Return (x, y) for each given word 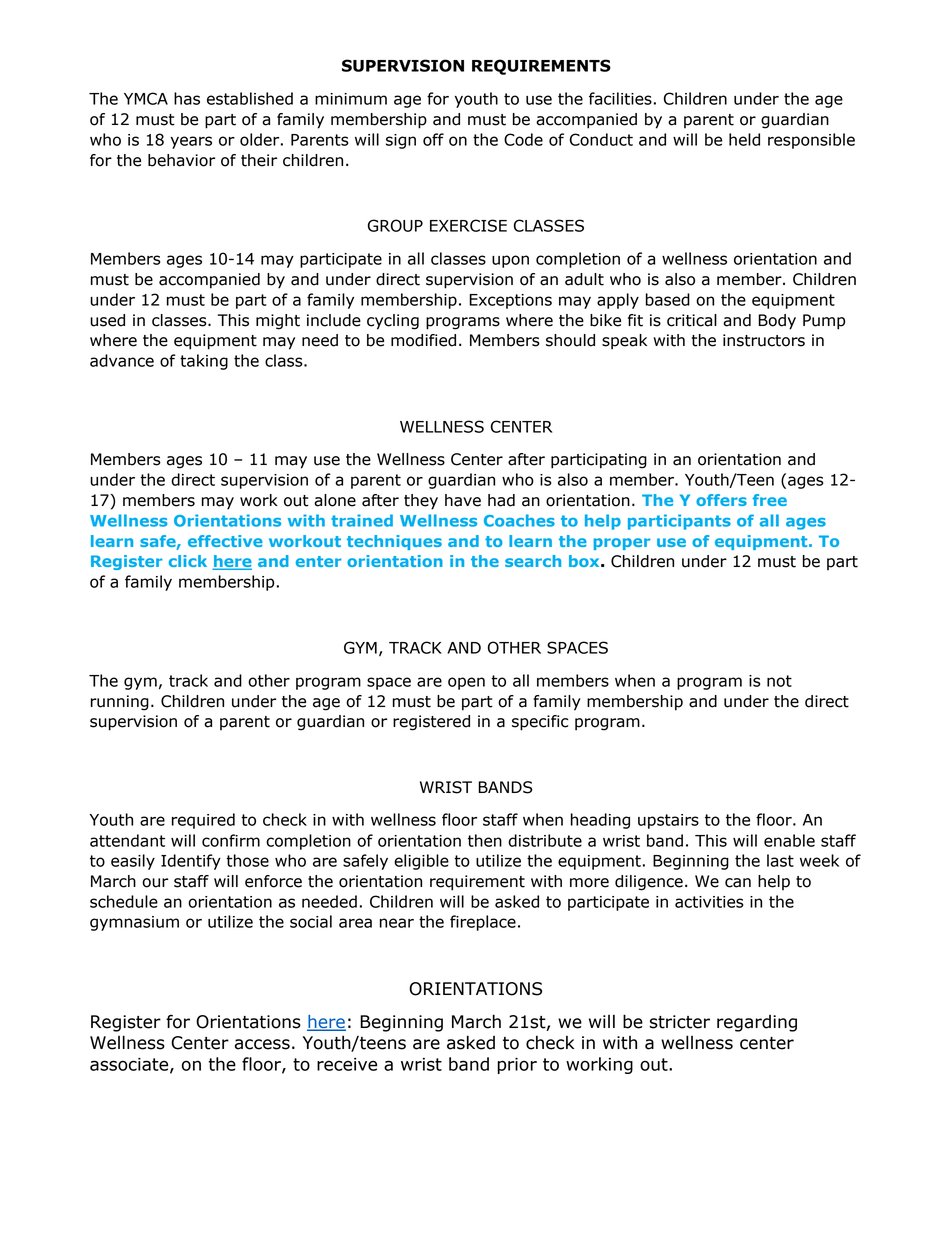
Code (523, 139)
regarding (757, 1023)
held (744, 139)
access (262, 1044)
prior (517, 1066)
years (191, 142)
